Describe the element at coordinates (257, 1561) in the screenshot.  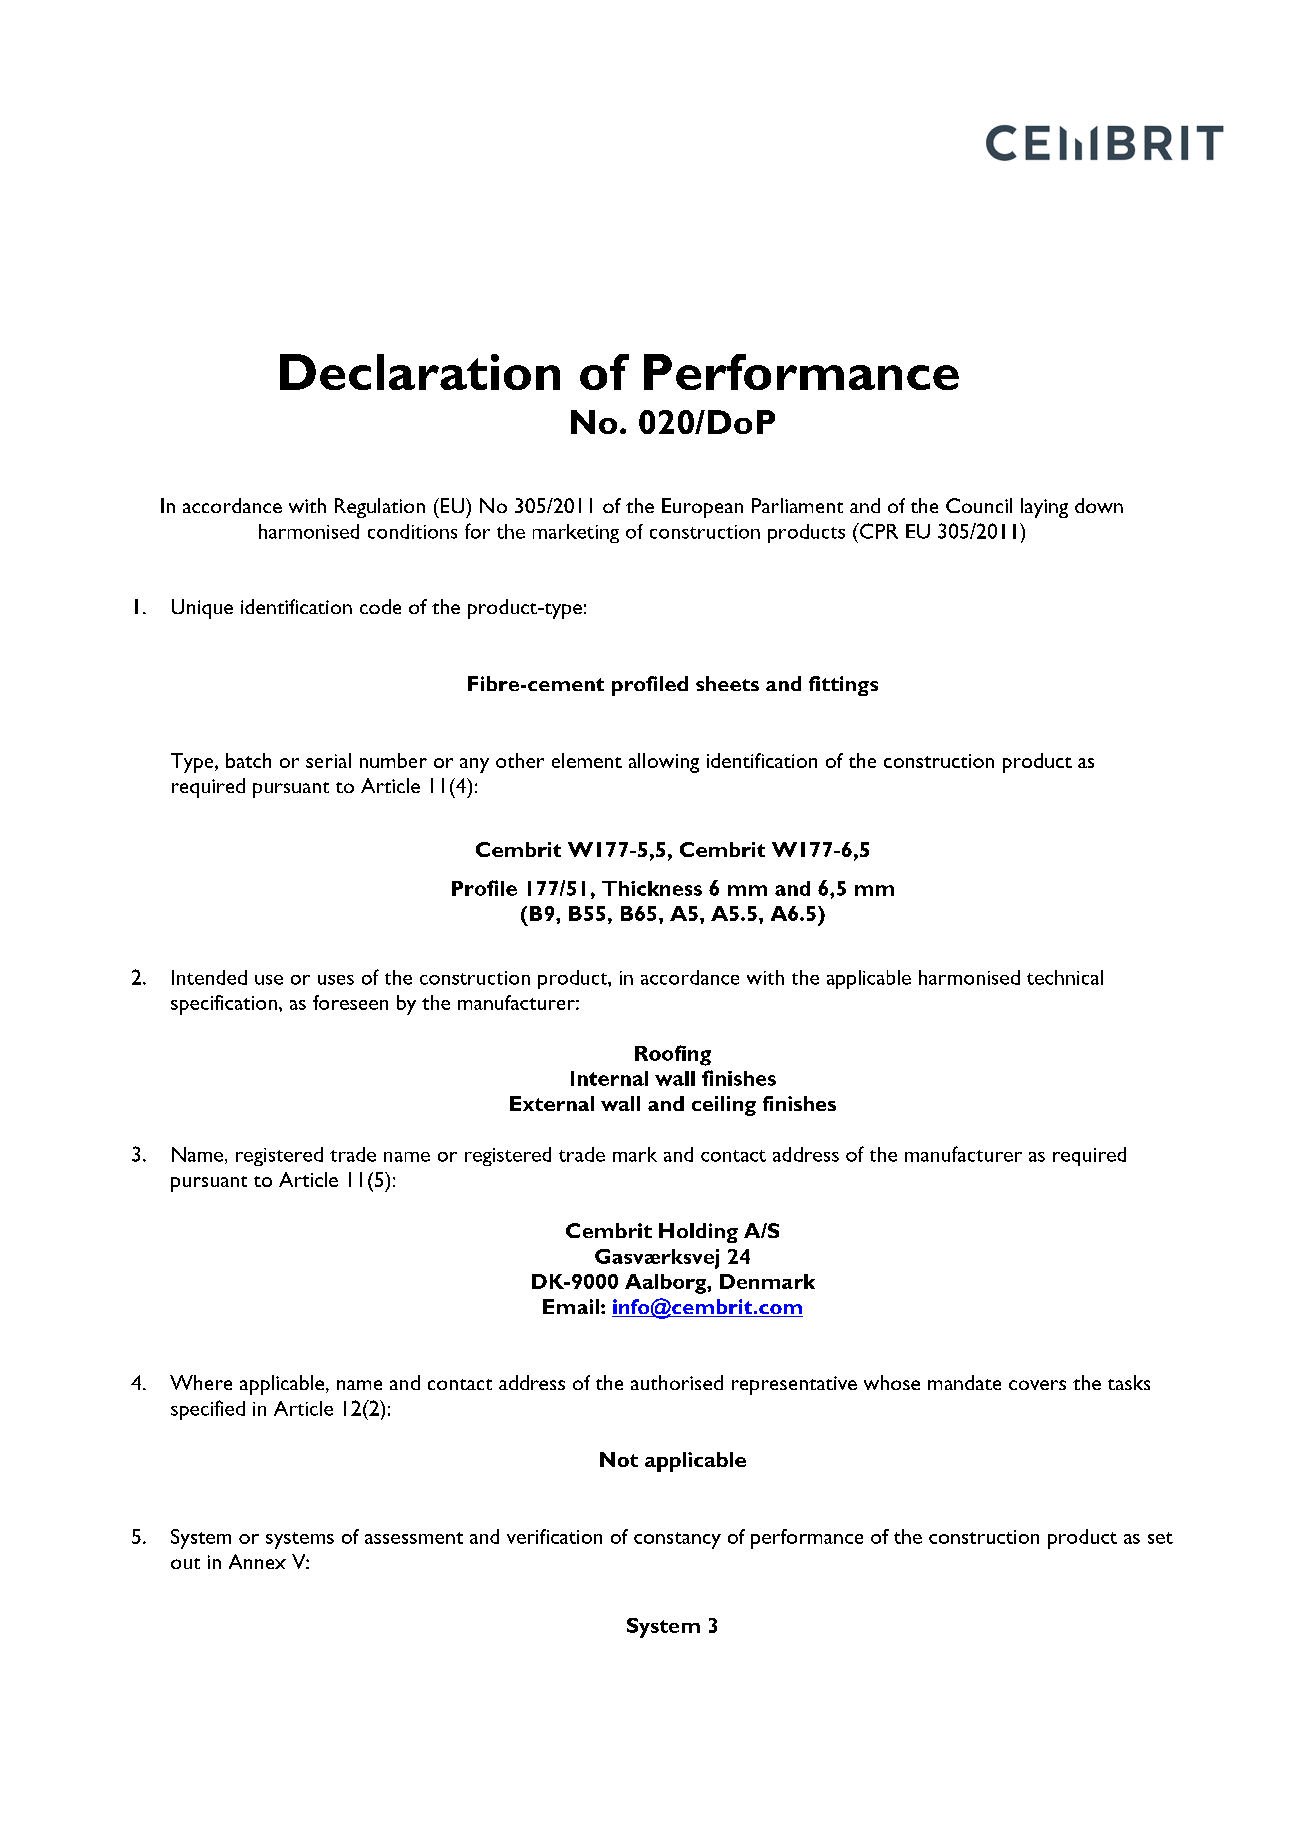
I see `Annex` at that location.
